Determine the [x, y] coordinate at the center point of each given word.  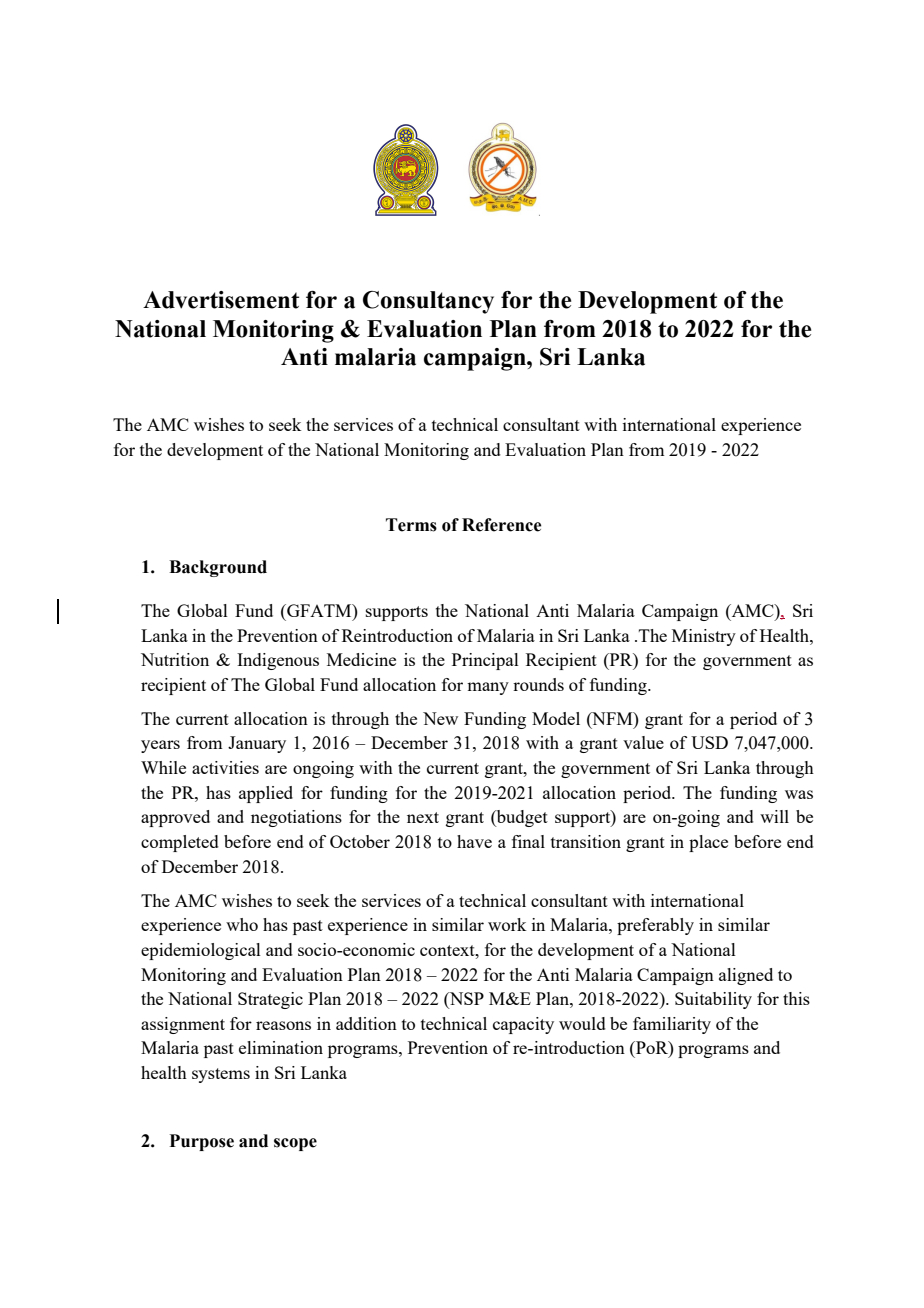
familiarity [672, 1025]
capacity [523, 1025]
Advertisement [221, 300]
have [474, 841]
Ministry [704, 637]
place [708, 843]
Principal [485, 661]
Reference [501, 525]
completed [180, 843]
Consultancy [428, 302]
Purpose [201, 1142]
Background [218, 568]
